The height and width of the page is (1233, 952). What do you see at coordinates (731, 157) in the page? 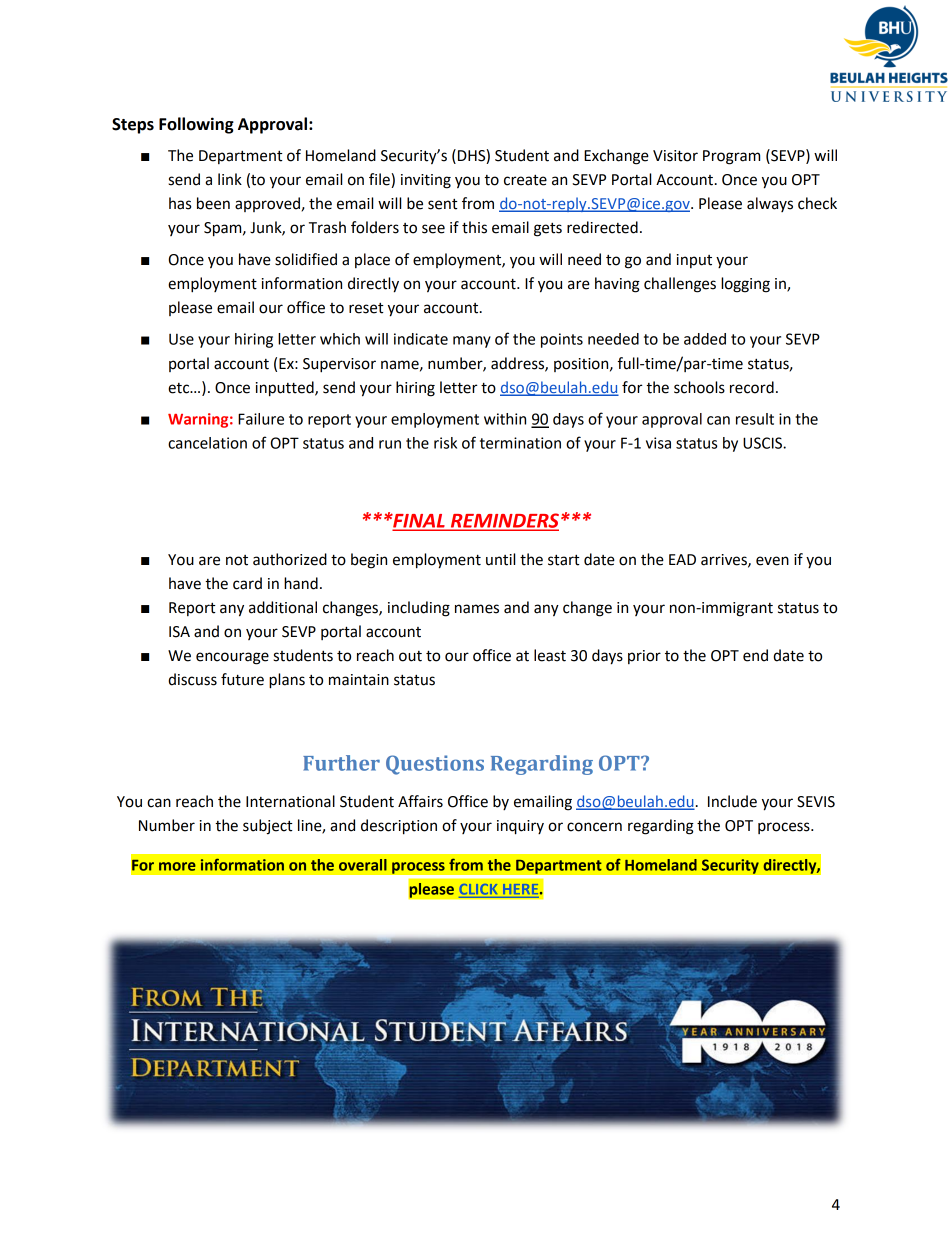
I see `Program` at bounding box center [731, 157].
